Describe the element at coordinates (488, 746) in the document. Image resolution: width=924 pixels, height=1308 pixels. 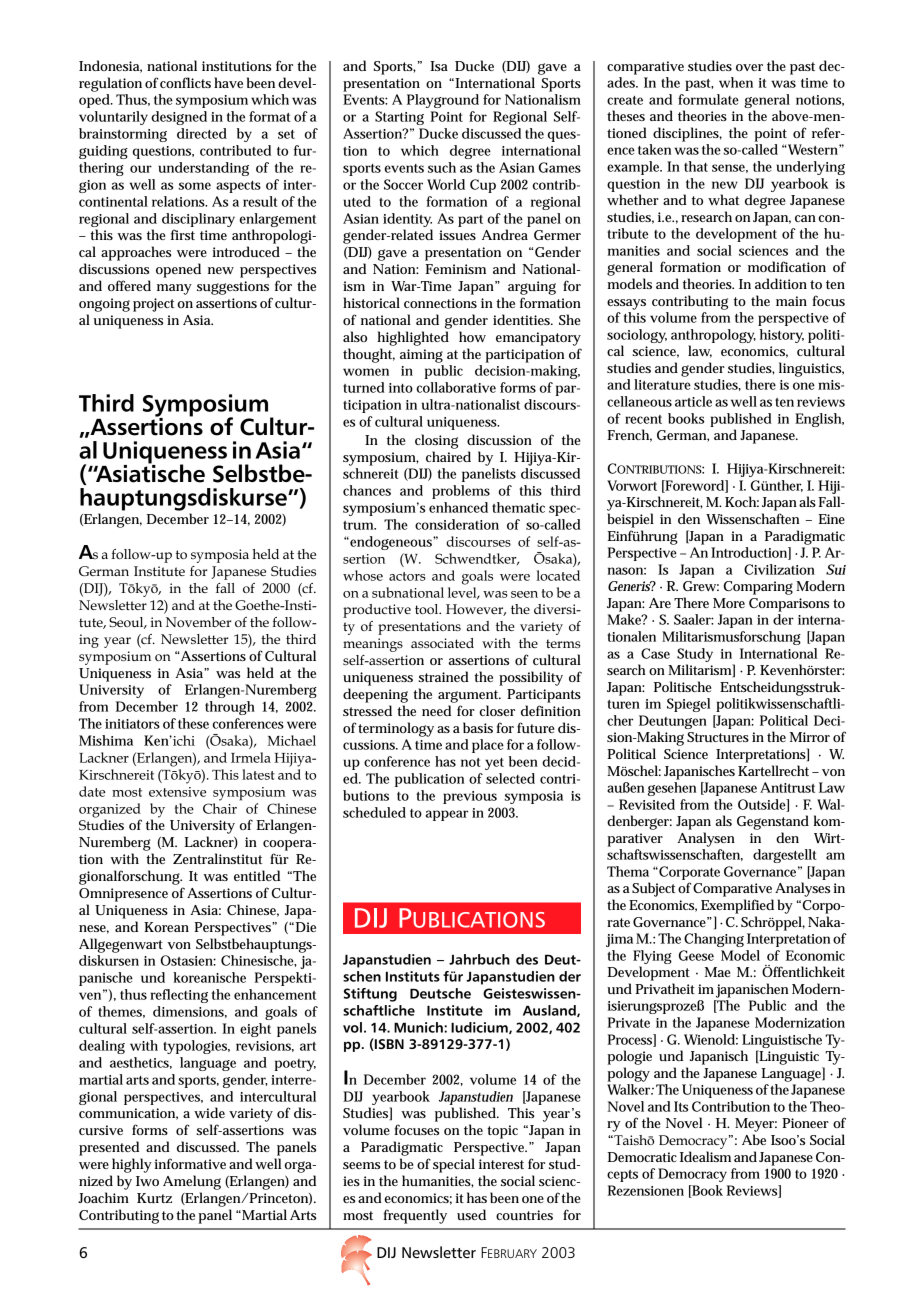
I see `place` at that location.
